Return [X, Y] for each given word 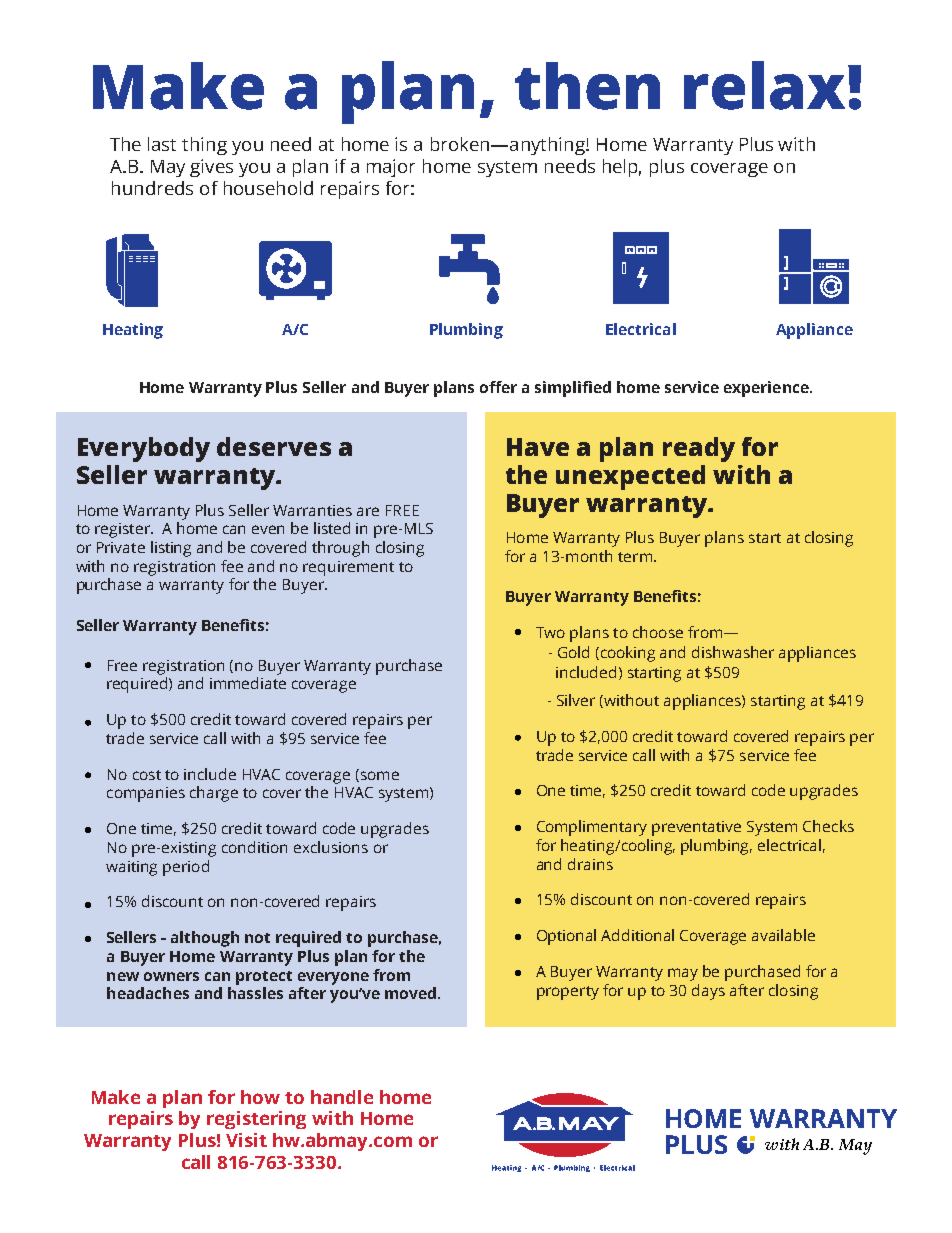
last [162, 144]
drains [590, 864]
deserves [274, 446]
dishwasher [733, 652]
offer [498, 387]
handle [342, 1097]
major [391, 168]
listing [171, 549]
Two [550, 632]
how [260, 1097]
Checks [828, 826]
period [186, 868]
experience [767, 389]
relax [764, 85]
